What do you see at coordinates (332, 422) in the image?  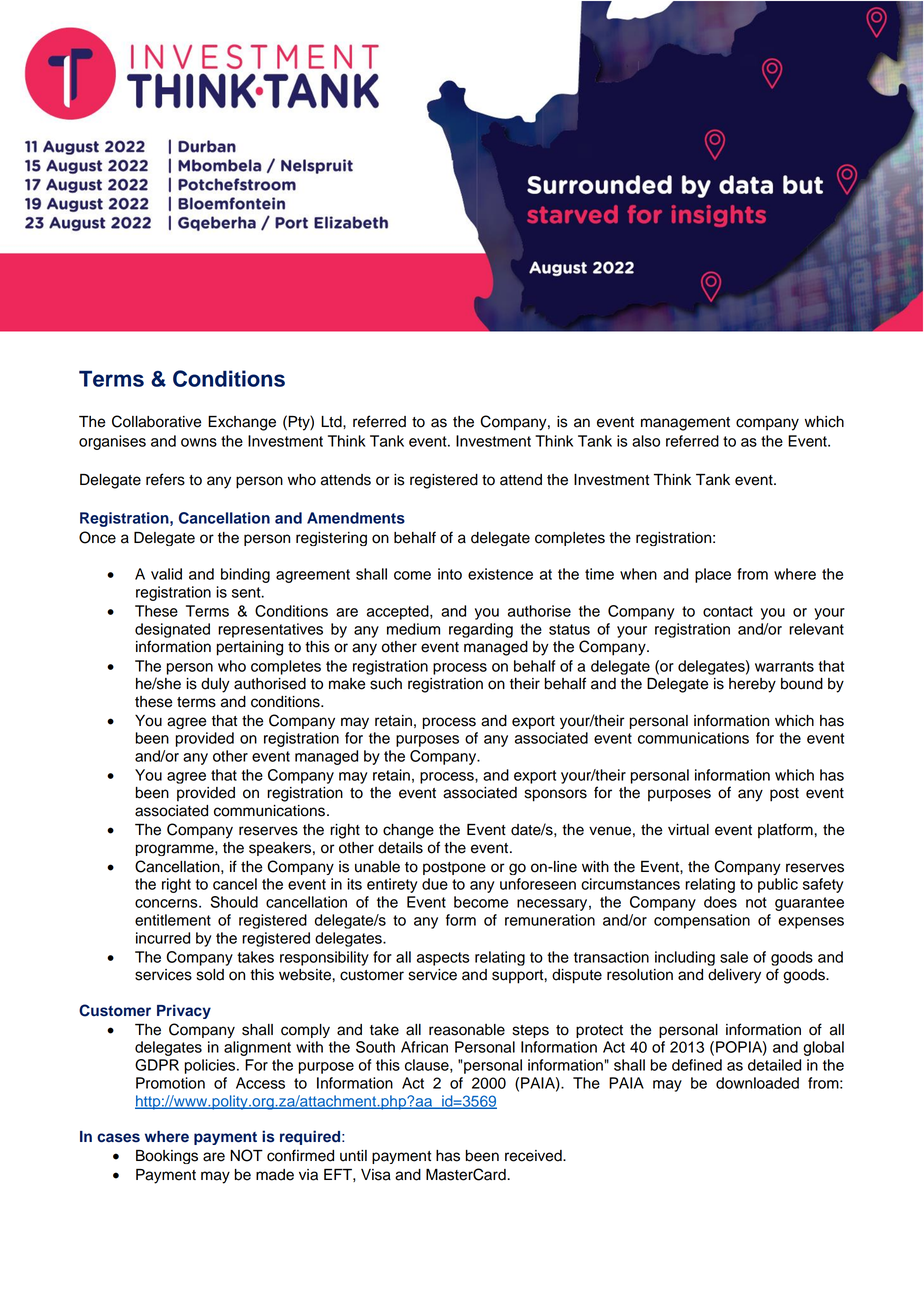 I see `Ltd` at bounding box center [332, 422].
